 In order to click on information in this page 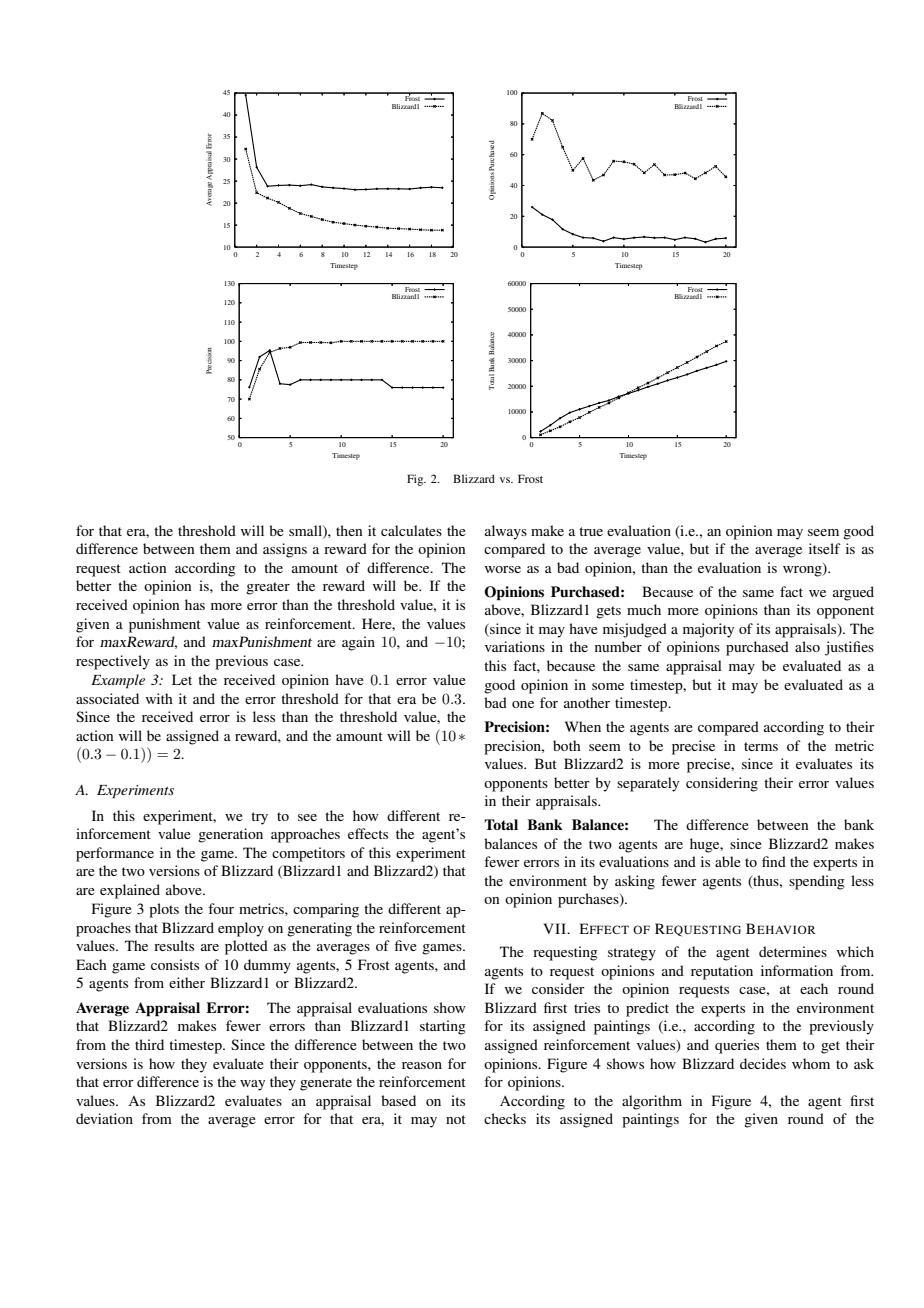, I will do `click(797, 970)`.
